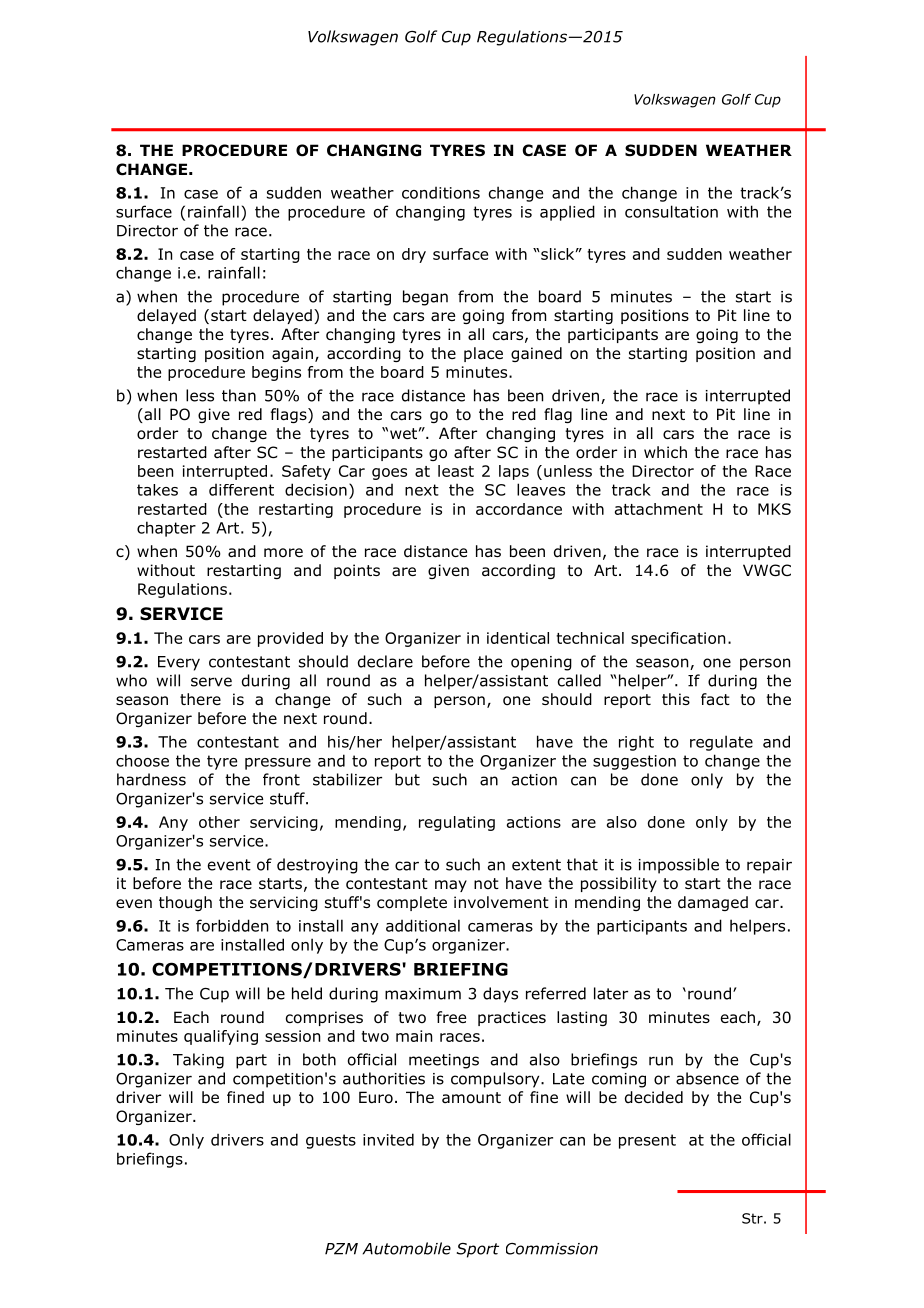  What do you see at coordinates (200, 699) in the document?
I see `there` at bounding box center [200, 699].
